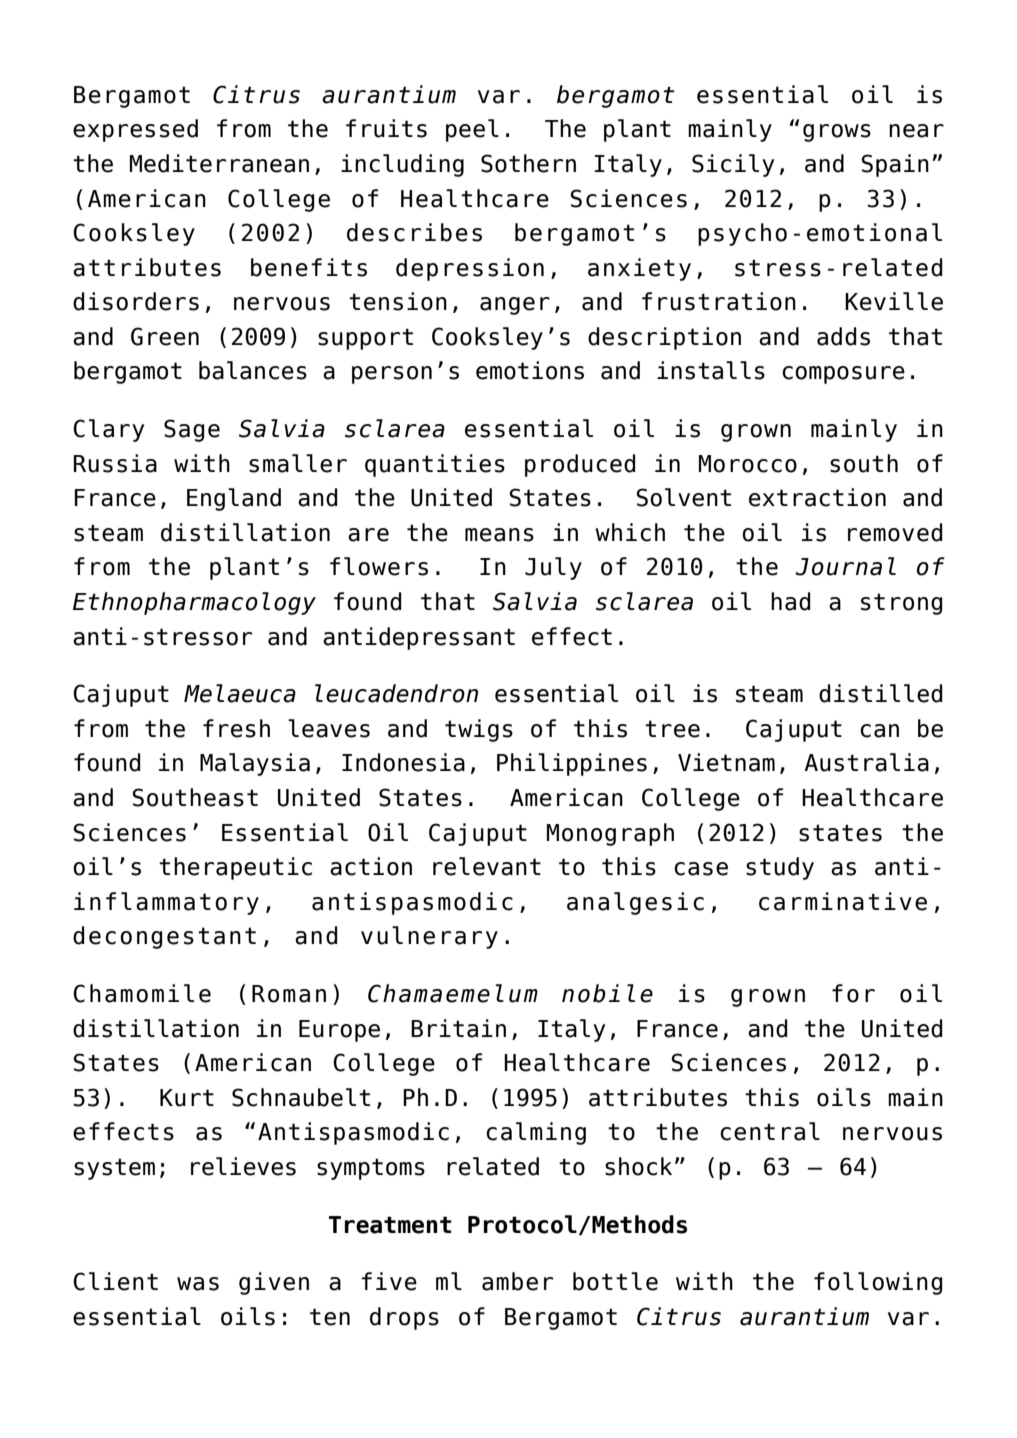  What do you see at coordinates (517, 1281) in the screenshot?
I see `amber` at bounding box center [517, 1281].
